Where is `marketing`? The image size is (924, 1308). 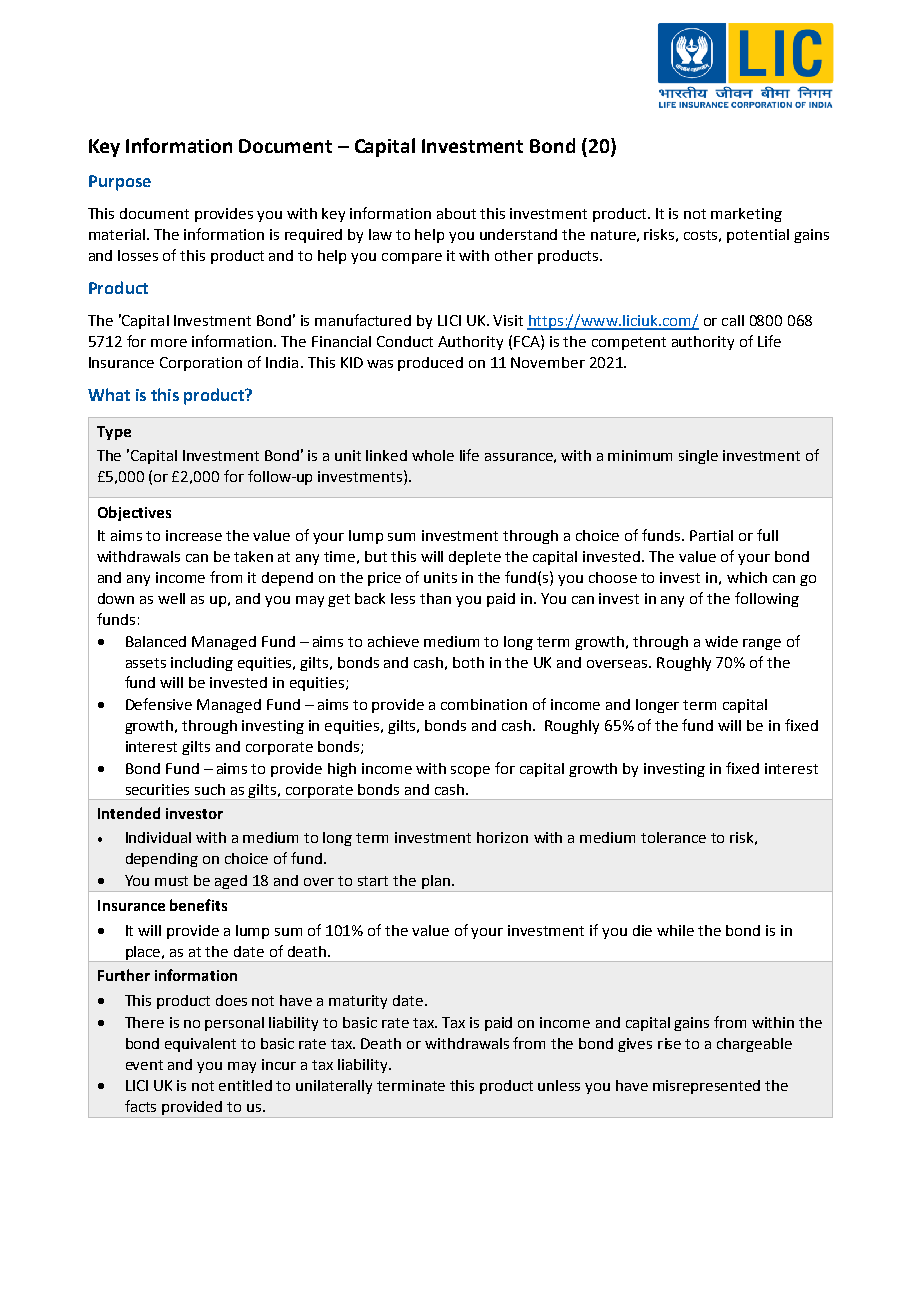
marketing is located at coordinates (746, 215).
